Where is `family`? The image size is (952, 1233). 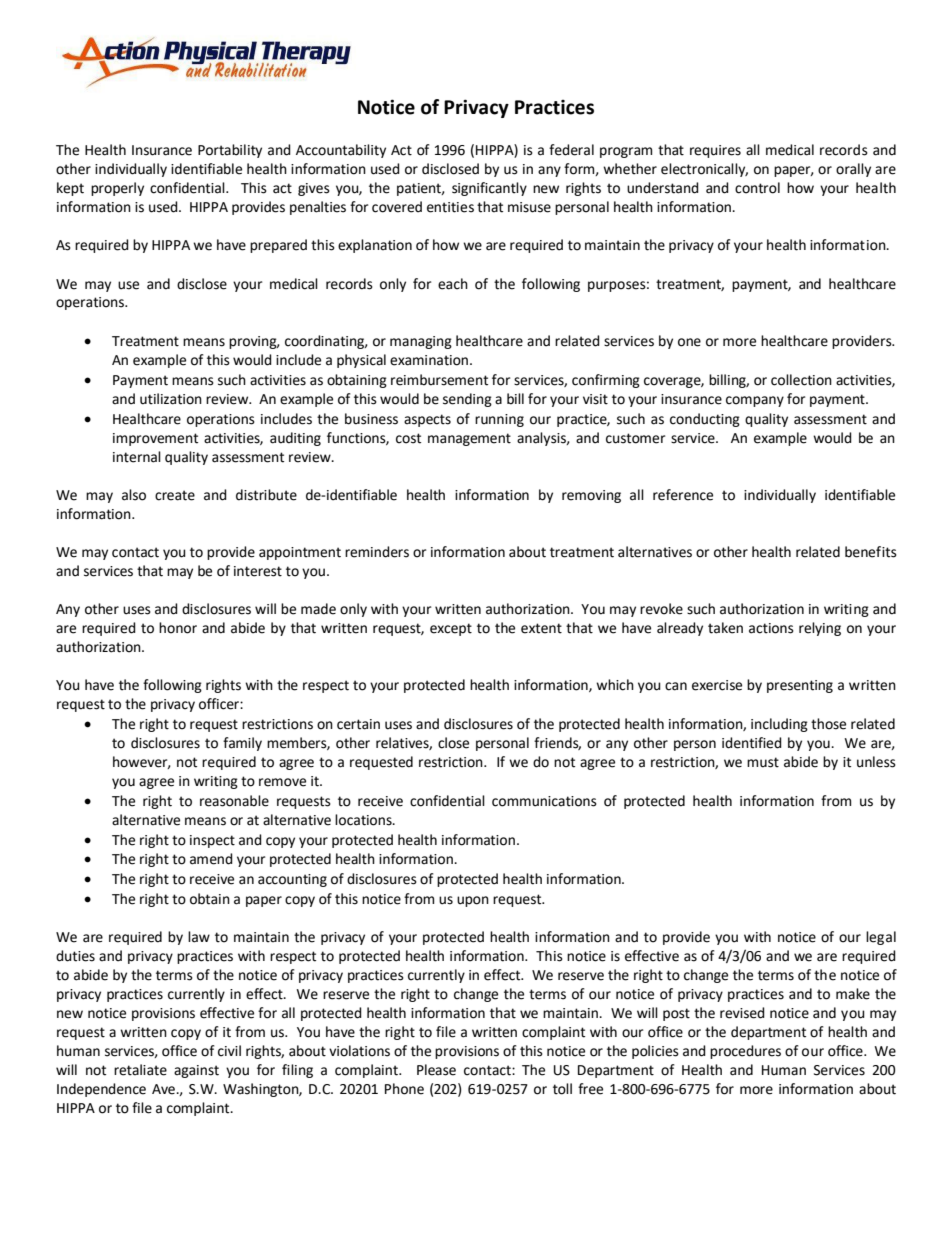
family is located at coordinates (242, 744).
